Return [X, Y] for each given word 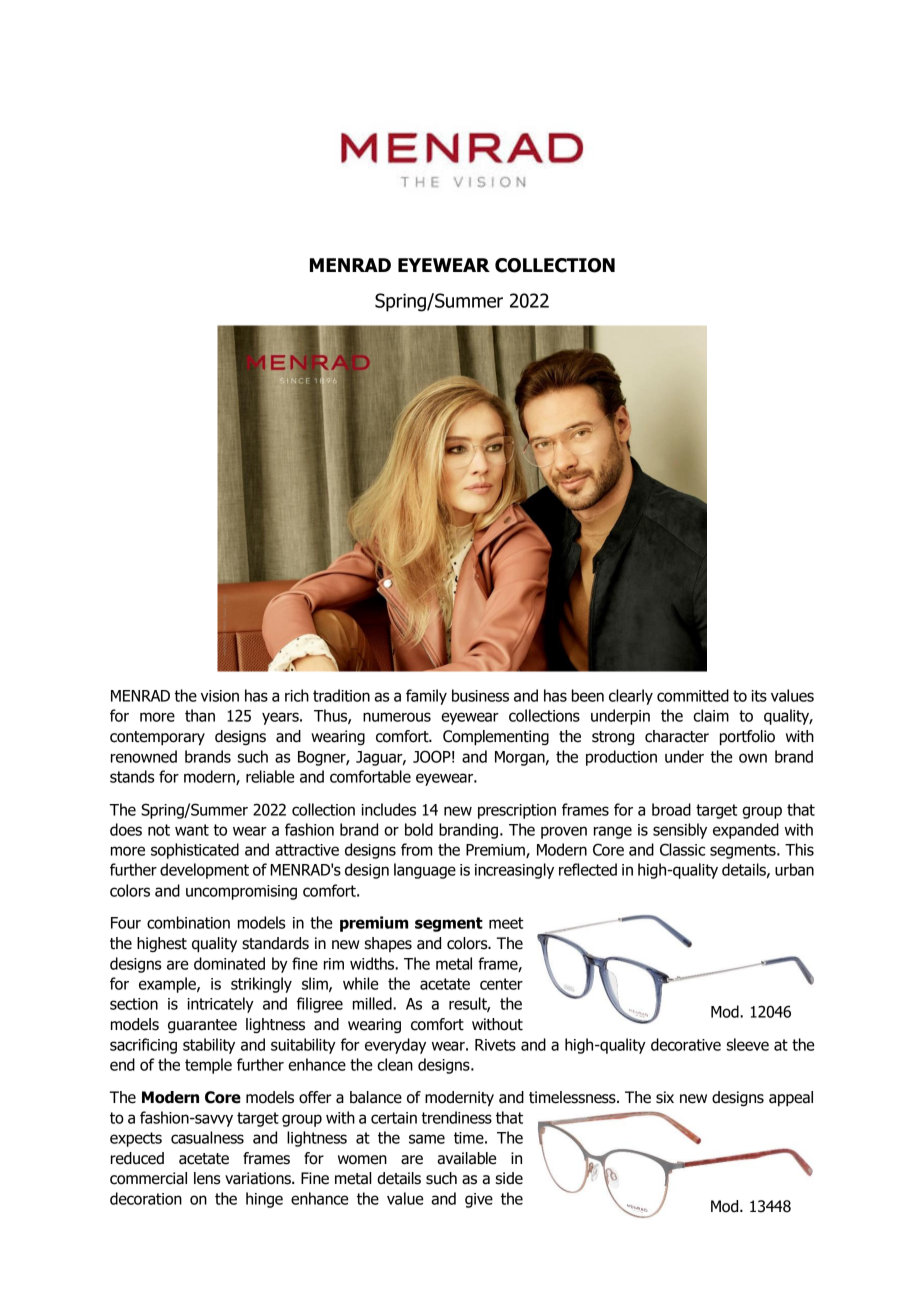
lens [207, 1178]
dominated [229, 963]
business [480, 695]
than [200, 715]
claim [711, 715]
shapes [388, 944]
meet [506, 923]
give [479, 1200]
